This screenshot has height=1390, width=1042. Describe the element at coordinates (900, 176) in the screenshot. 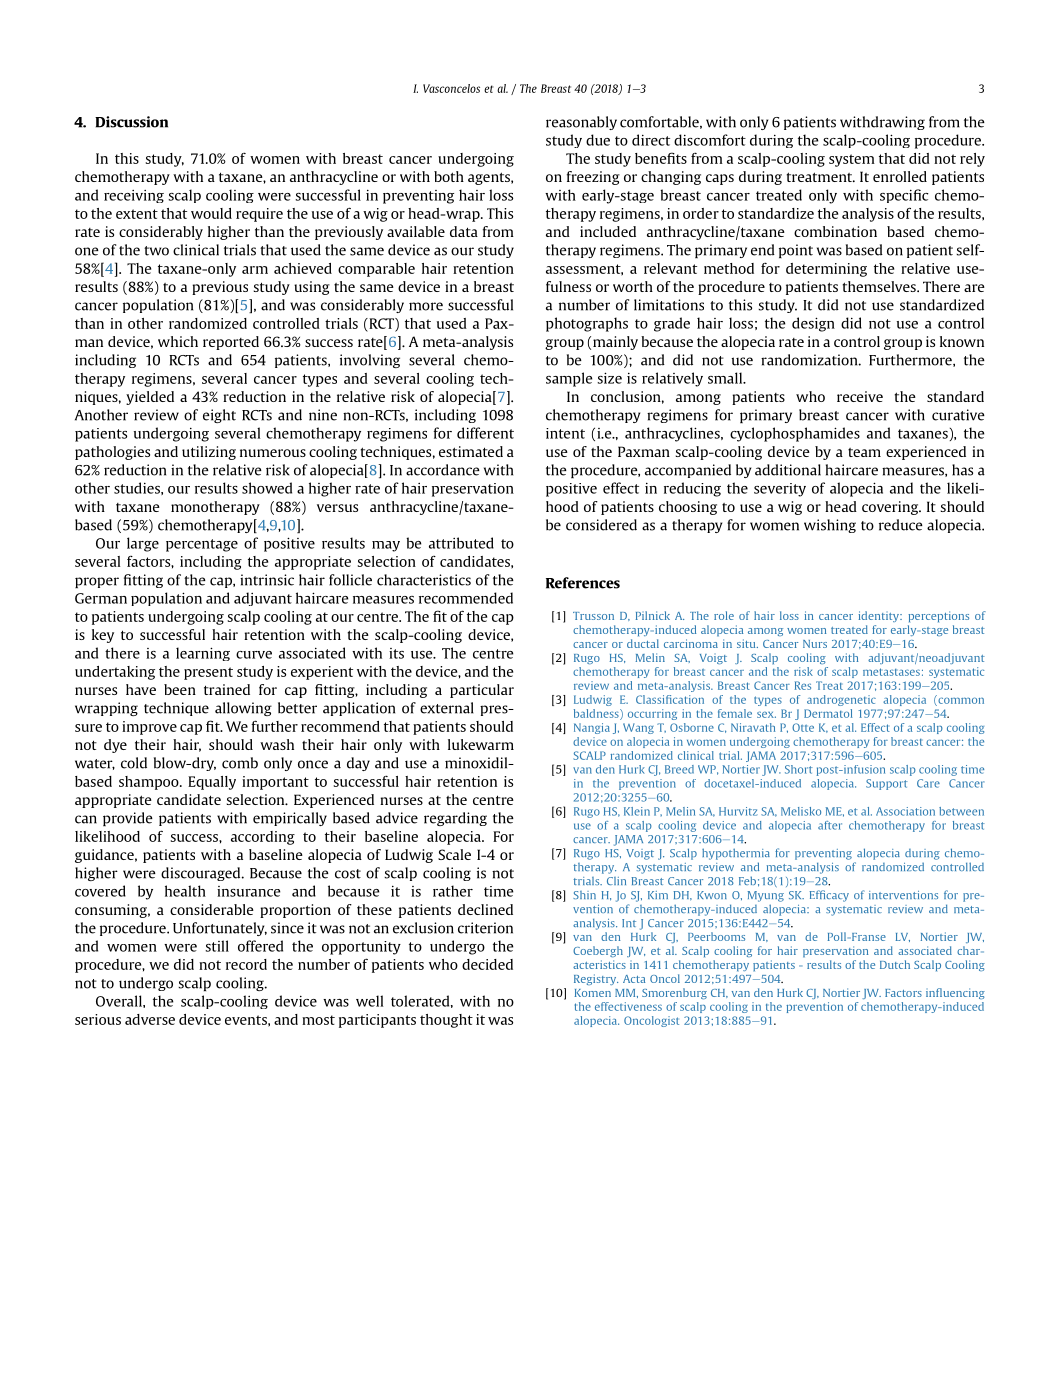

I see `enrolled` at that location.
